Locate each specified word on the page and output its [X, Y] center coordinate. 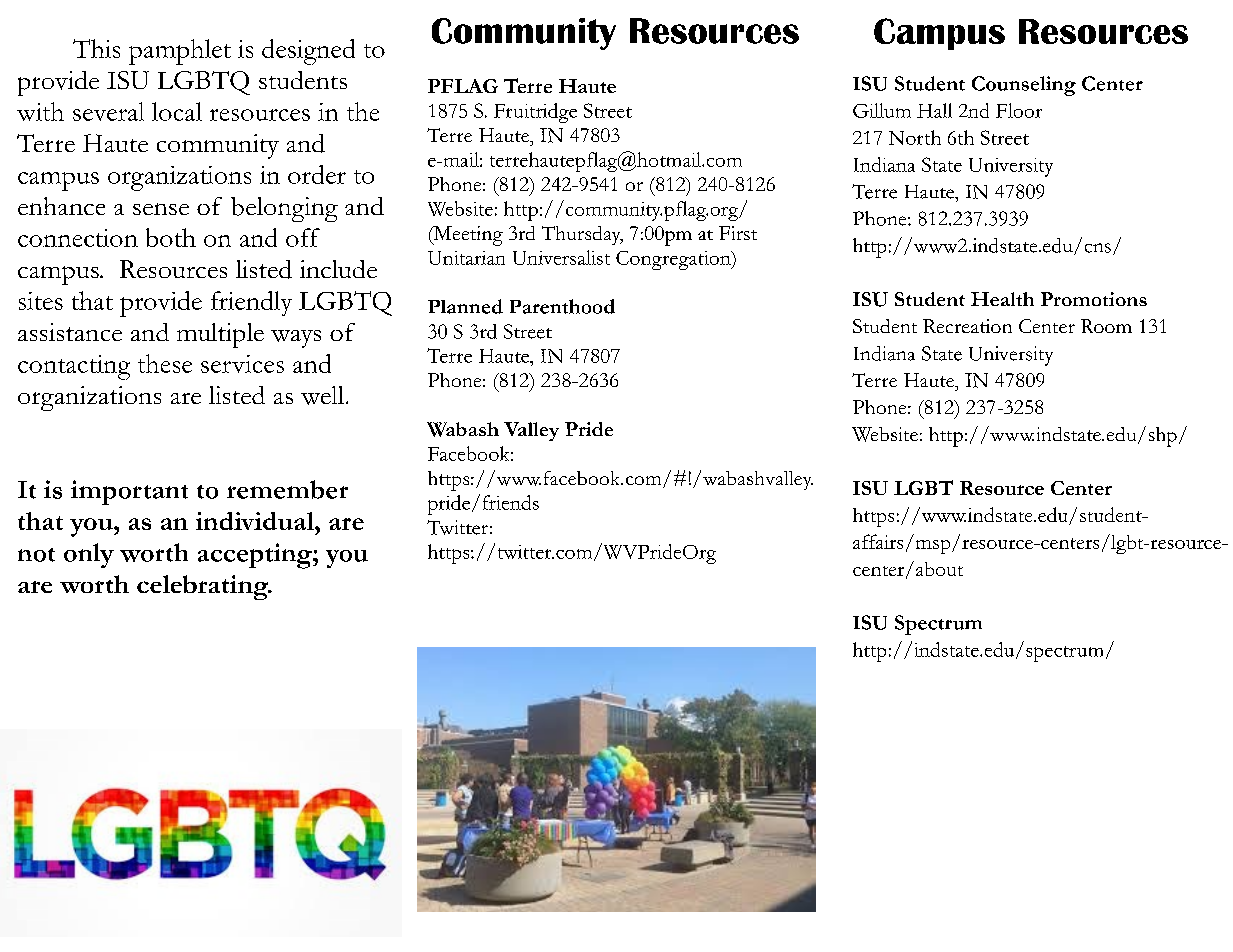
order [317, 174]
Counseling [1024, 86]
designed [308, 52]
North [915, 137]
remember [287, 489]
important [129, 492]
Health [1002, 299]
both [171, 237]
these [165, 363]
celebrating [203, 587]
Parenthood [562, 306]
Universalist [561, 257]
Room [1106, 326]
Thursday [582, 235]
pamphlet [180, 52]
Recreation [967, 326]
